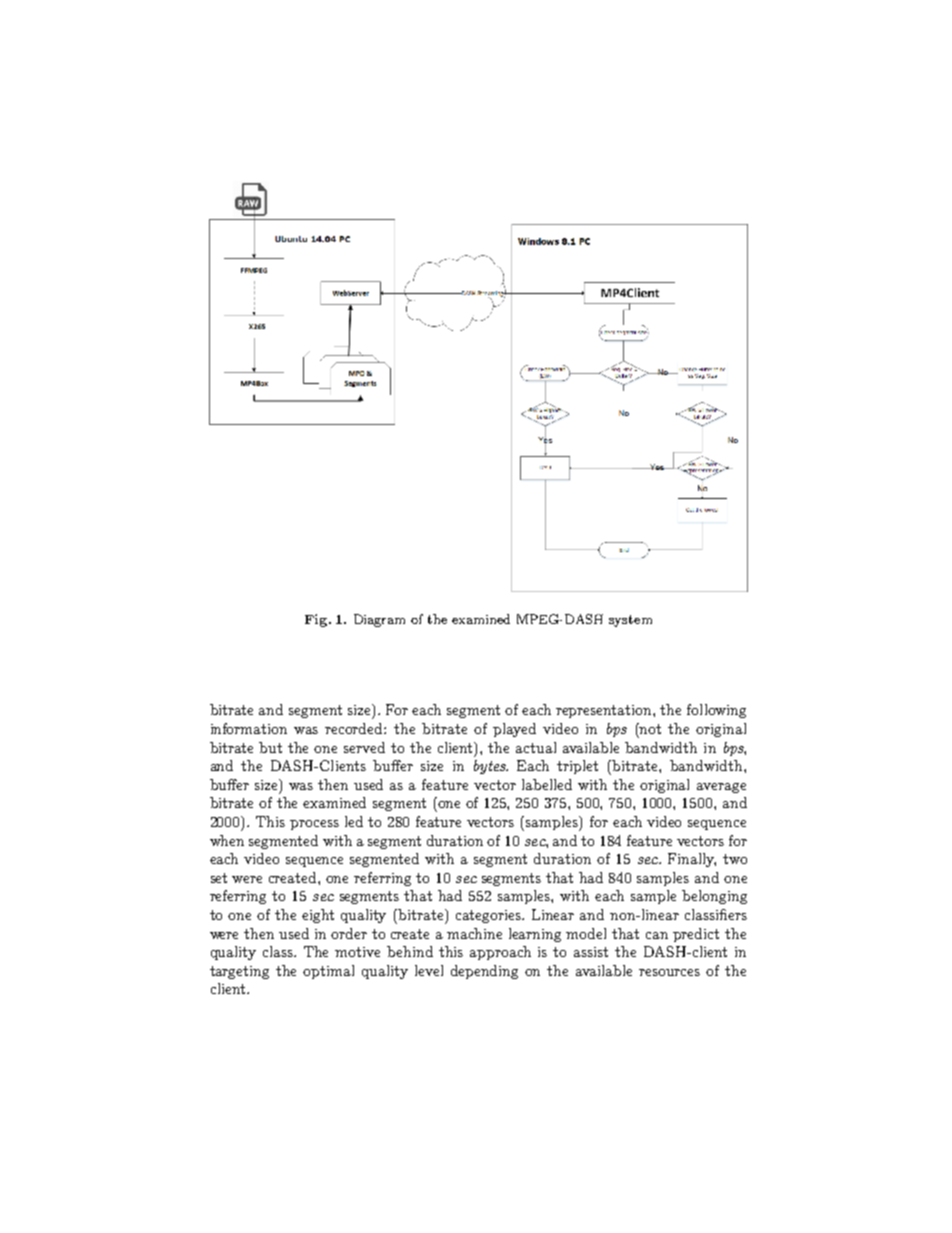 Image resolution: width=952 pixels, height=1233 pixels. Describe the element at coordinates (219, 878) in the page. I see `set` at that location.
